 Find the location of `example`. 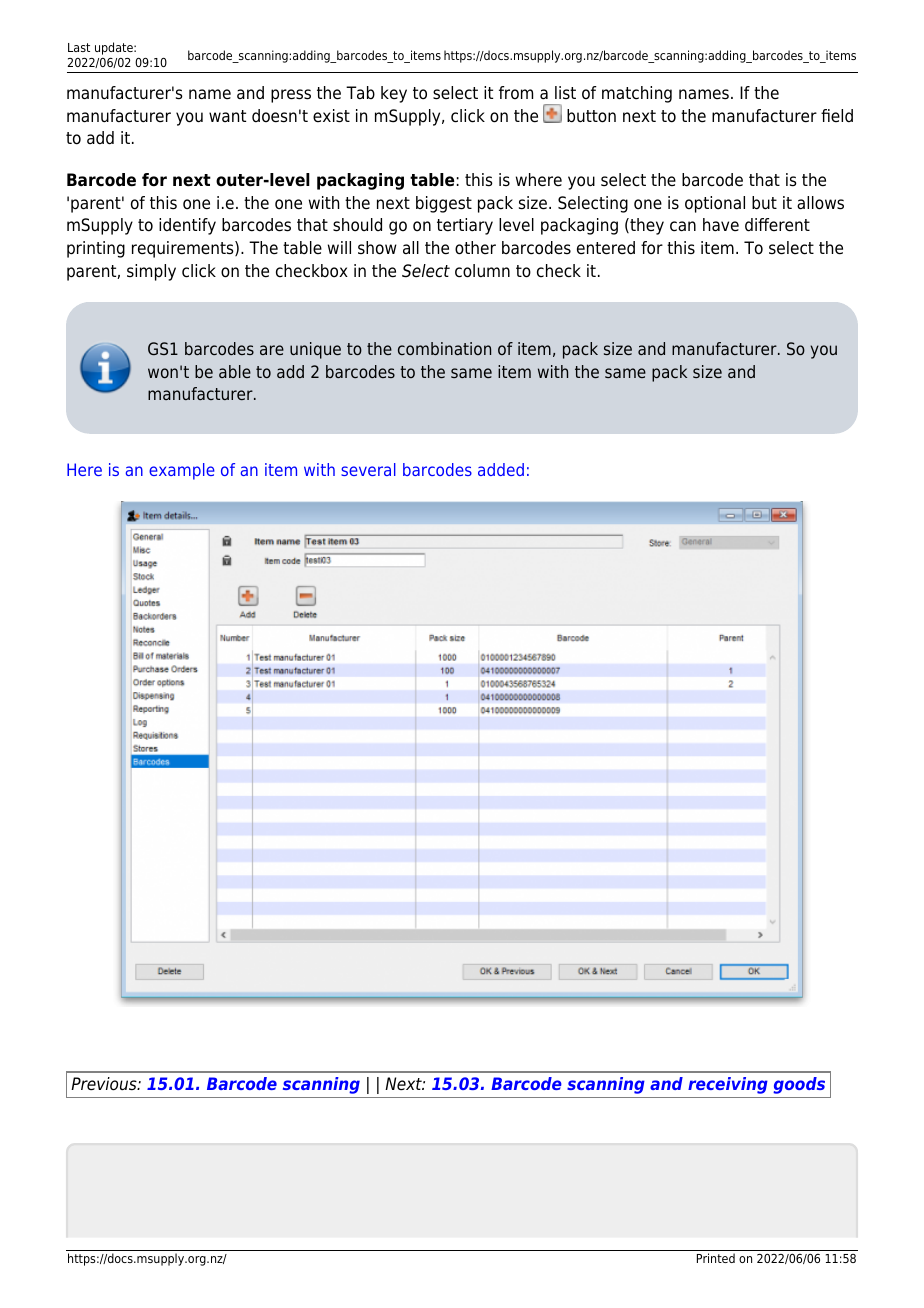

example is located at coordinates (182, 471).
